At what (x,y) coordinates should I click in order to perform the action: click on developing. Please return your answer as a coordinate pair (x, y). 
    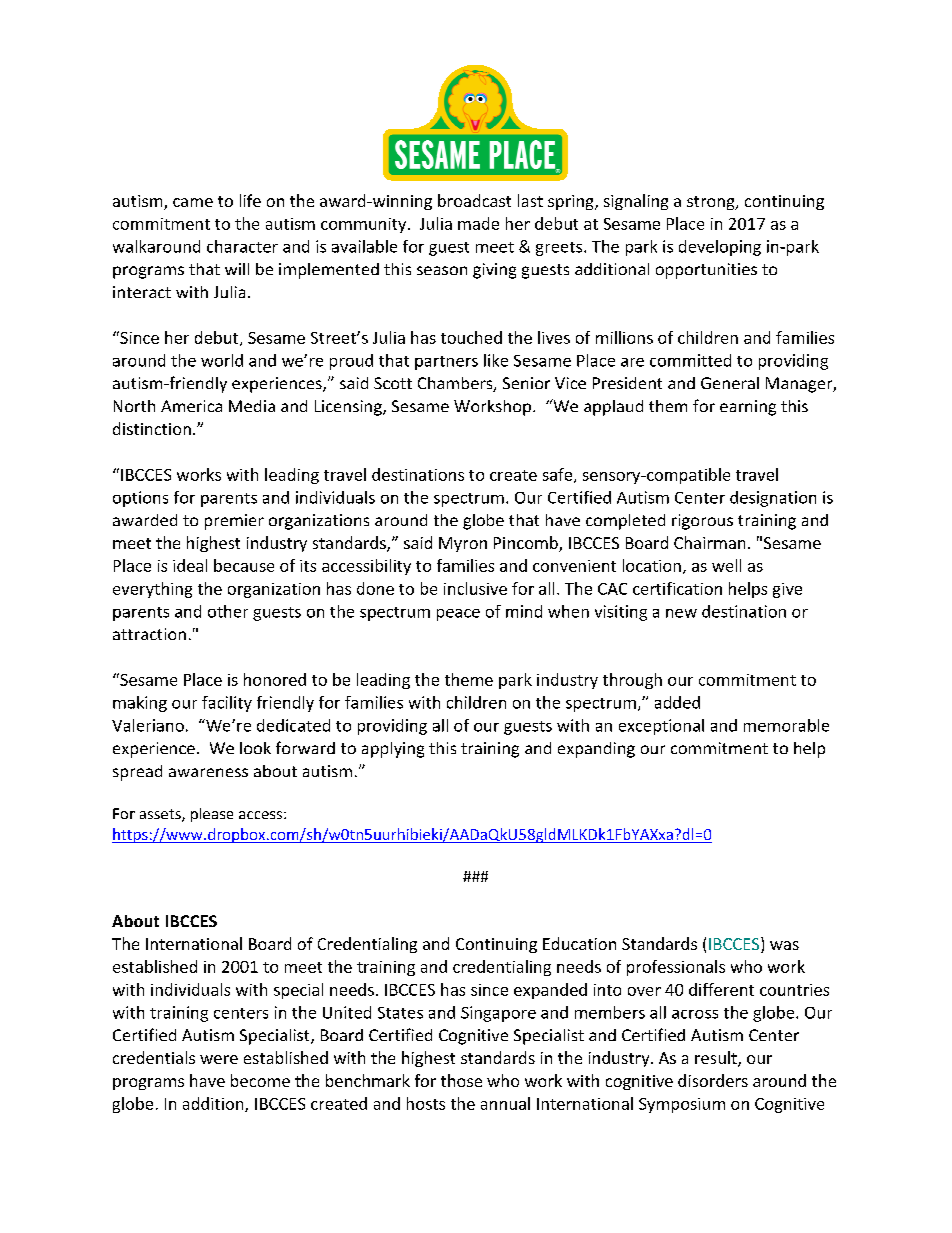
    Looking at the image, I should click on (720, 248).
